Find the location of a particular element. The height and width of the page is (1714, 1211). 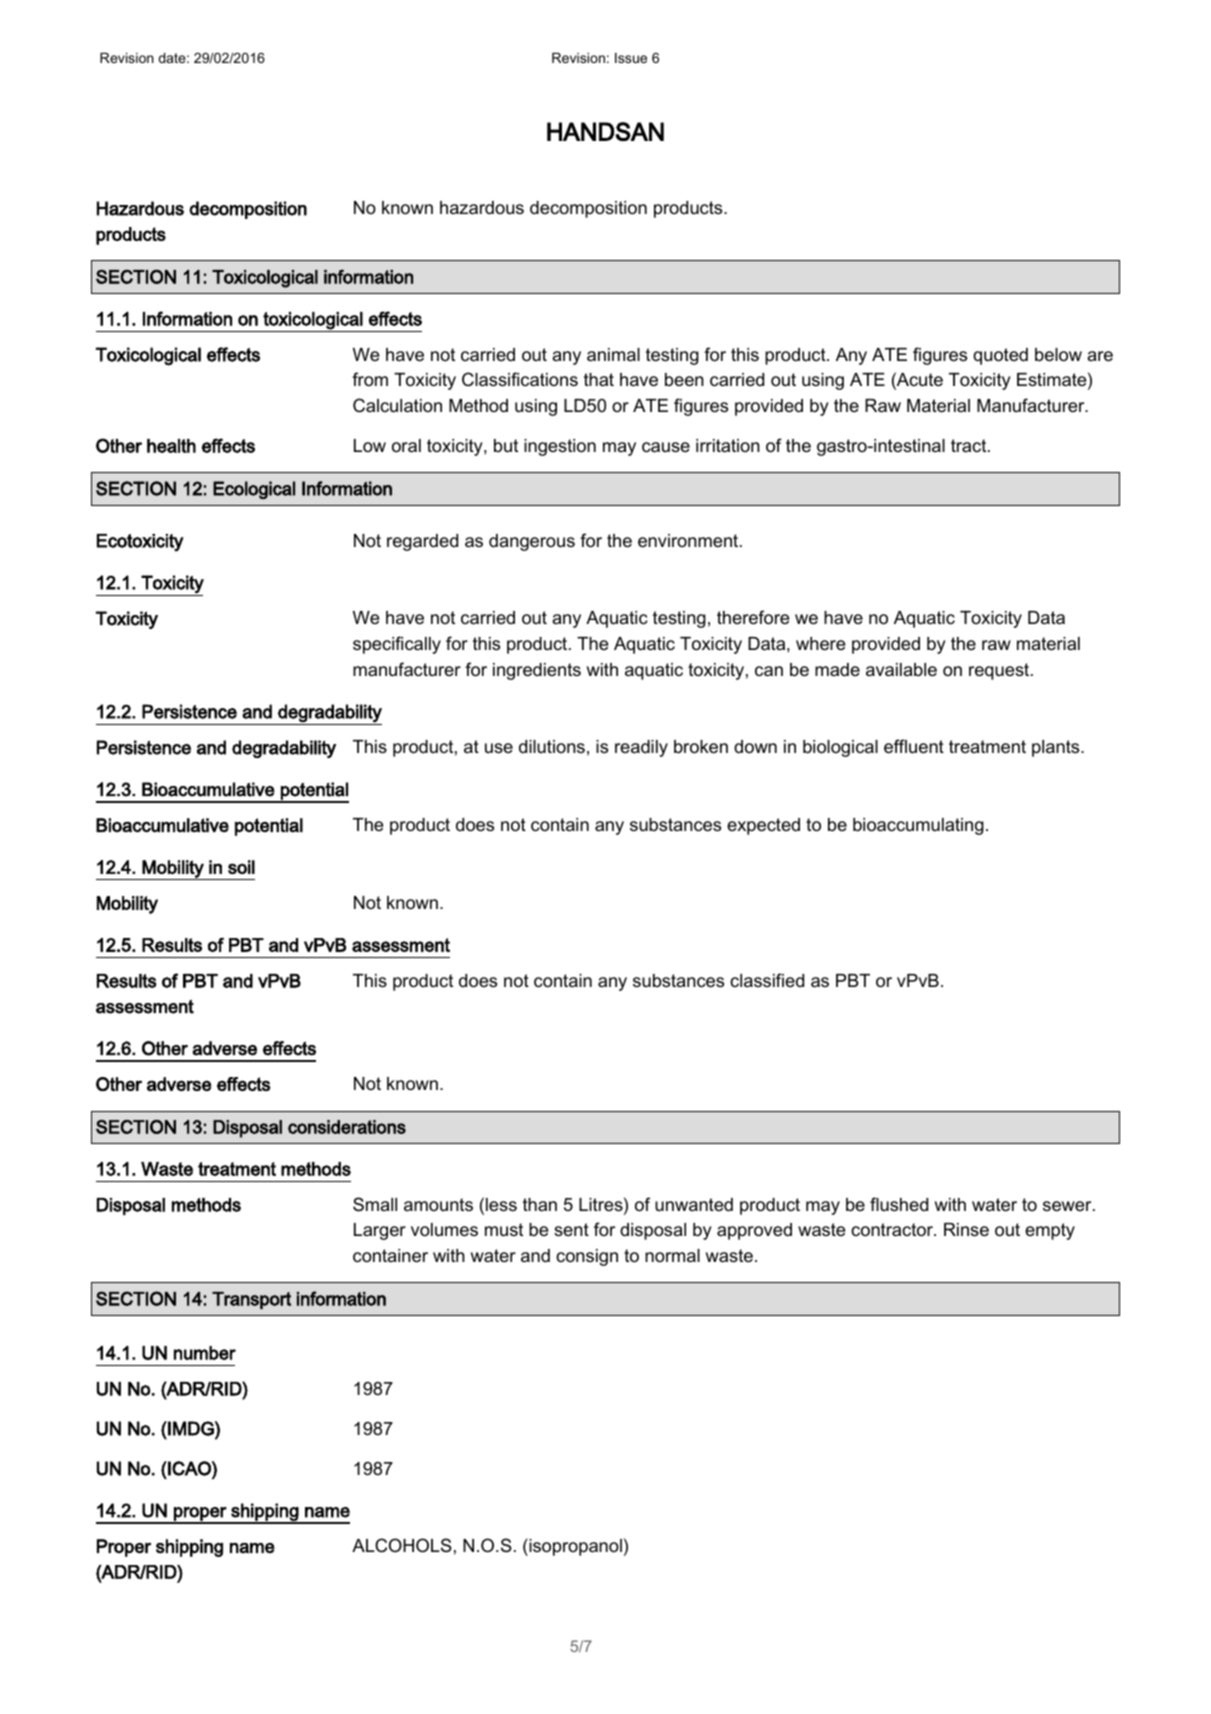

animal is located at coordinates (613, 355).
